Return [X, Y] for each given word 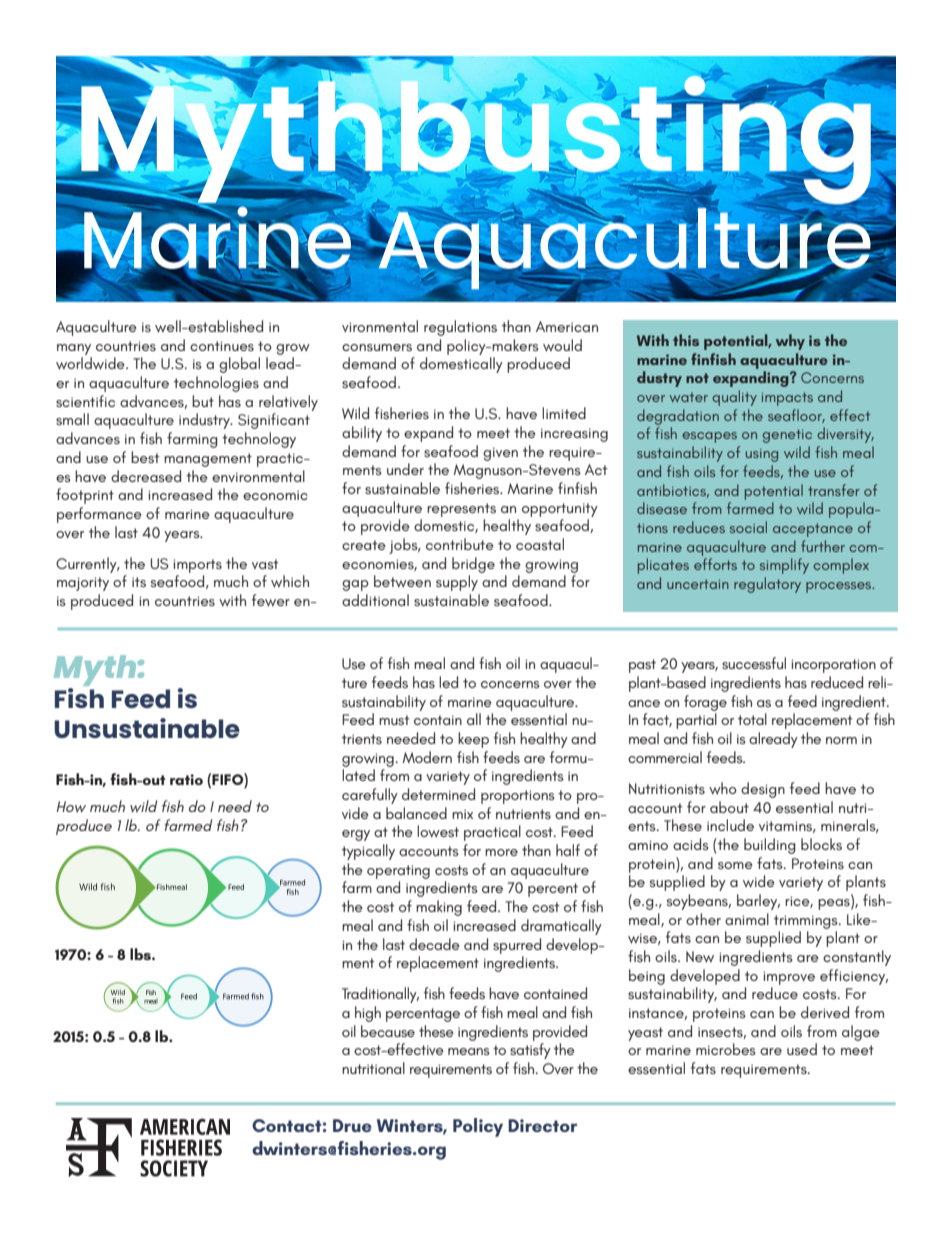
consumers [377, 347]
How [71, 807]
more [501, 852]
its [139, 582]
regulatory [767, 585]
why [790, 342]
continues [222, 346]
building [770, 846]
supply [457, 583]
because [388, 1031]
